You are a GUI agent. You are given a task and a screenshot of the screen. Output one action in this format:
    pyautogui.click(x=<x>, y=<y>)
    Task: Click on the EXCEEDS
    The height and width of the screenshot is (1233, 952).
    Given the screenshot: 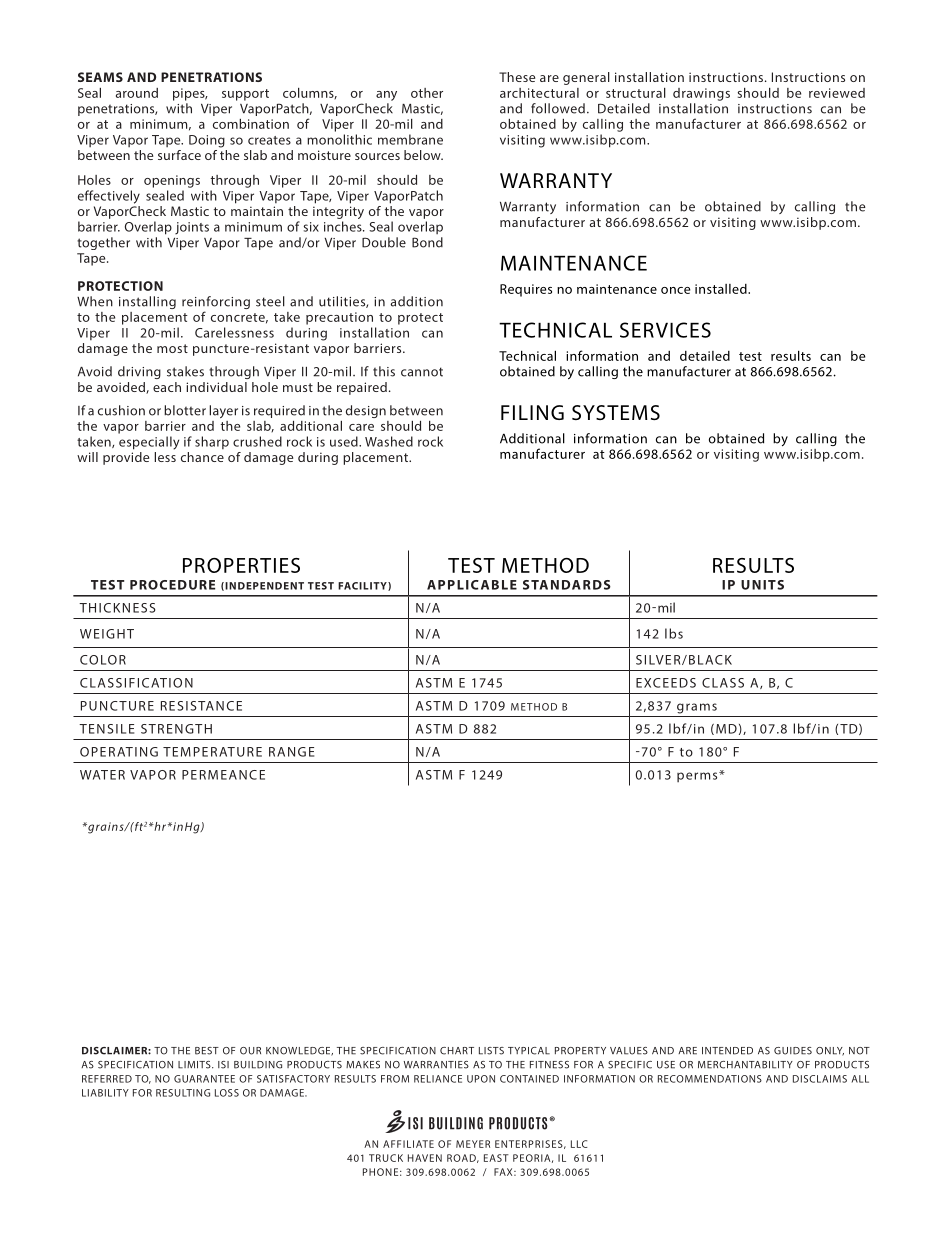 What is the action you would take?
    pyautogui.click(x=666, y=683)
